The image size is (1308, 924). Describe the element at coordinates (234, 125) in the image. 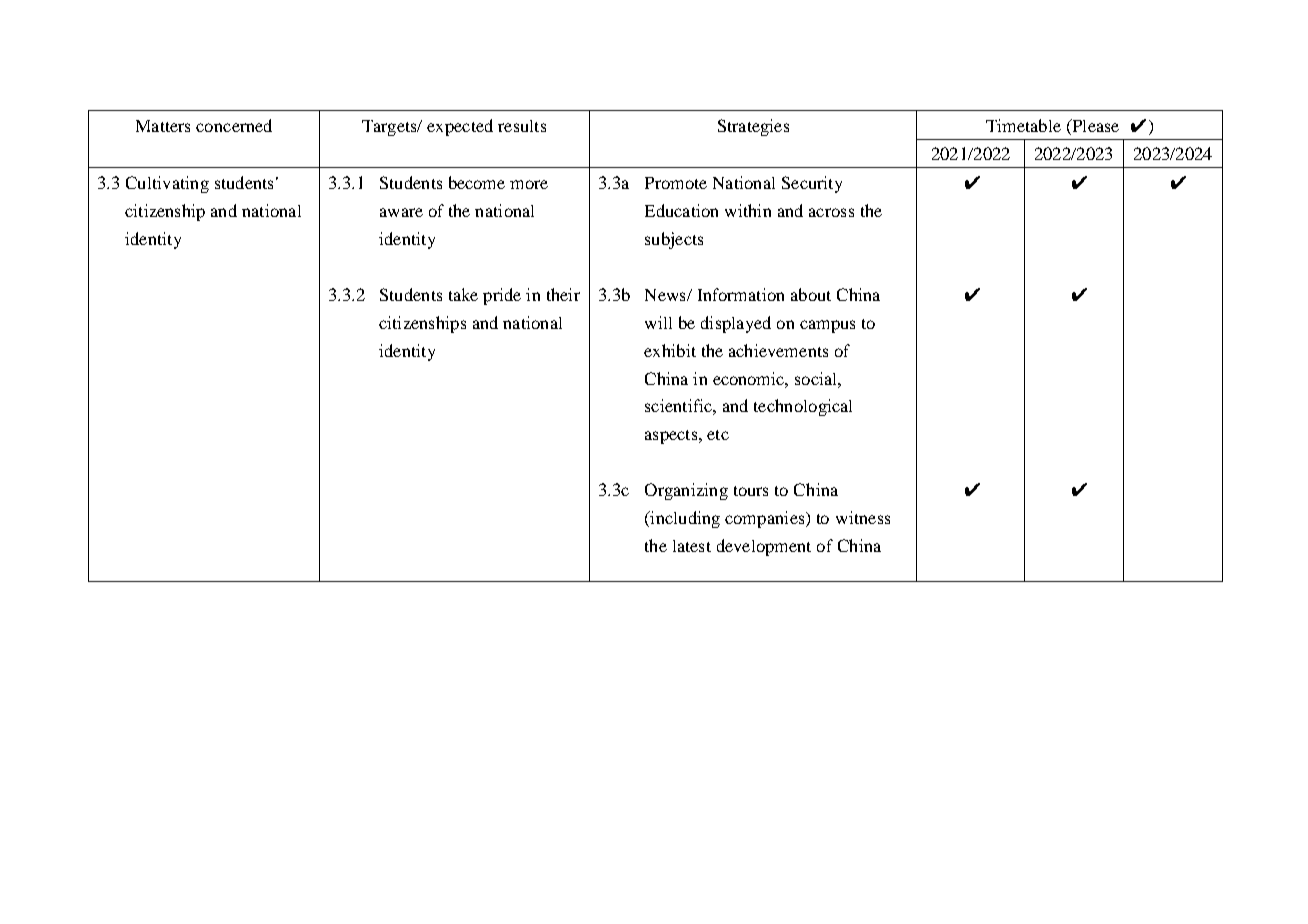

I see `concerned` at that location.
